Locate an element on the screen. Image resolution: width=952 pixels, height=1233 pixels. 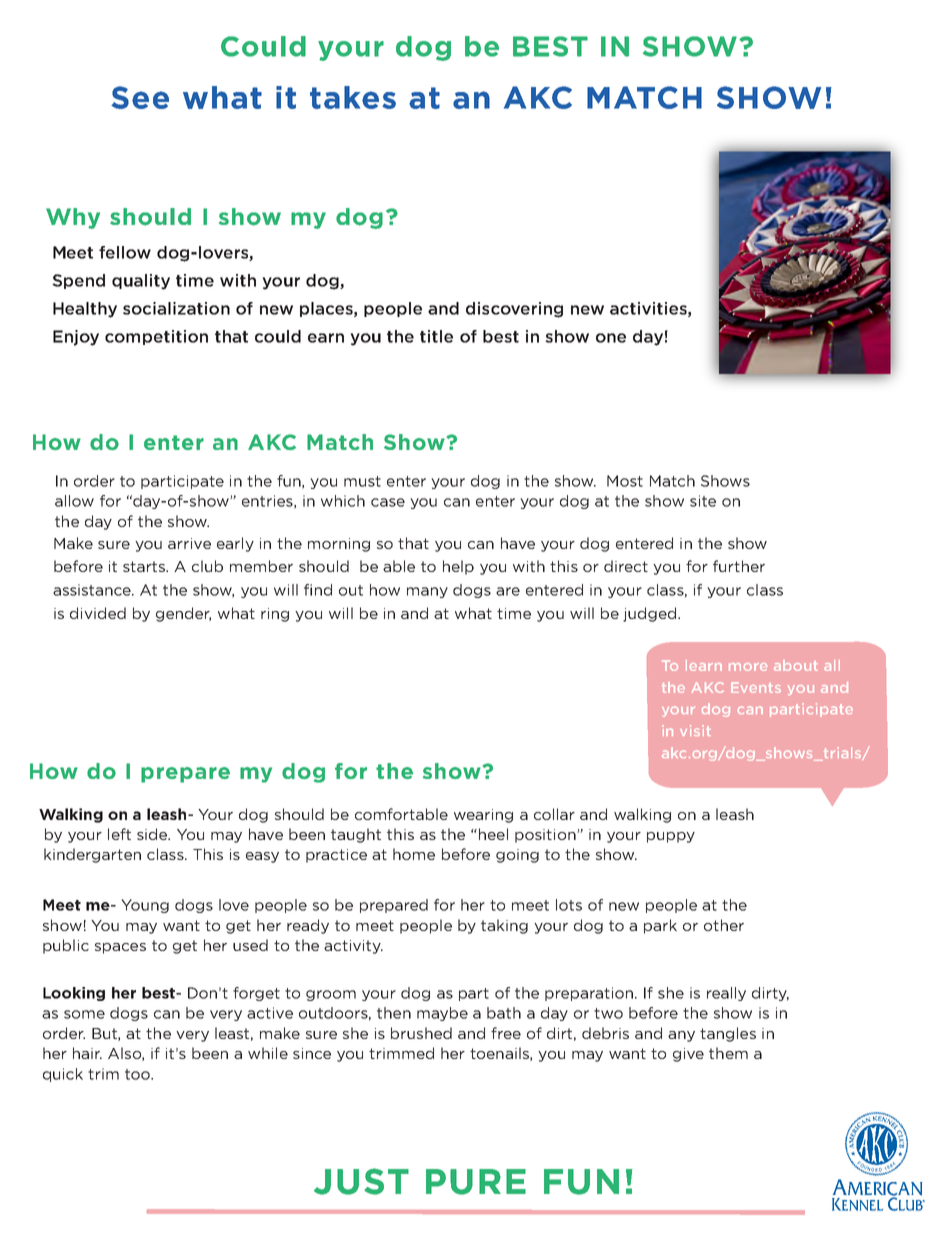
puppy is located at coordinates (671, 837).
